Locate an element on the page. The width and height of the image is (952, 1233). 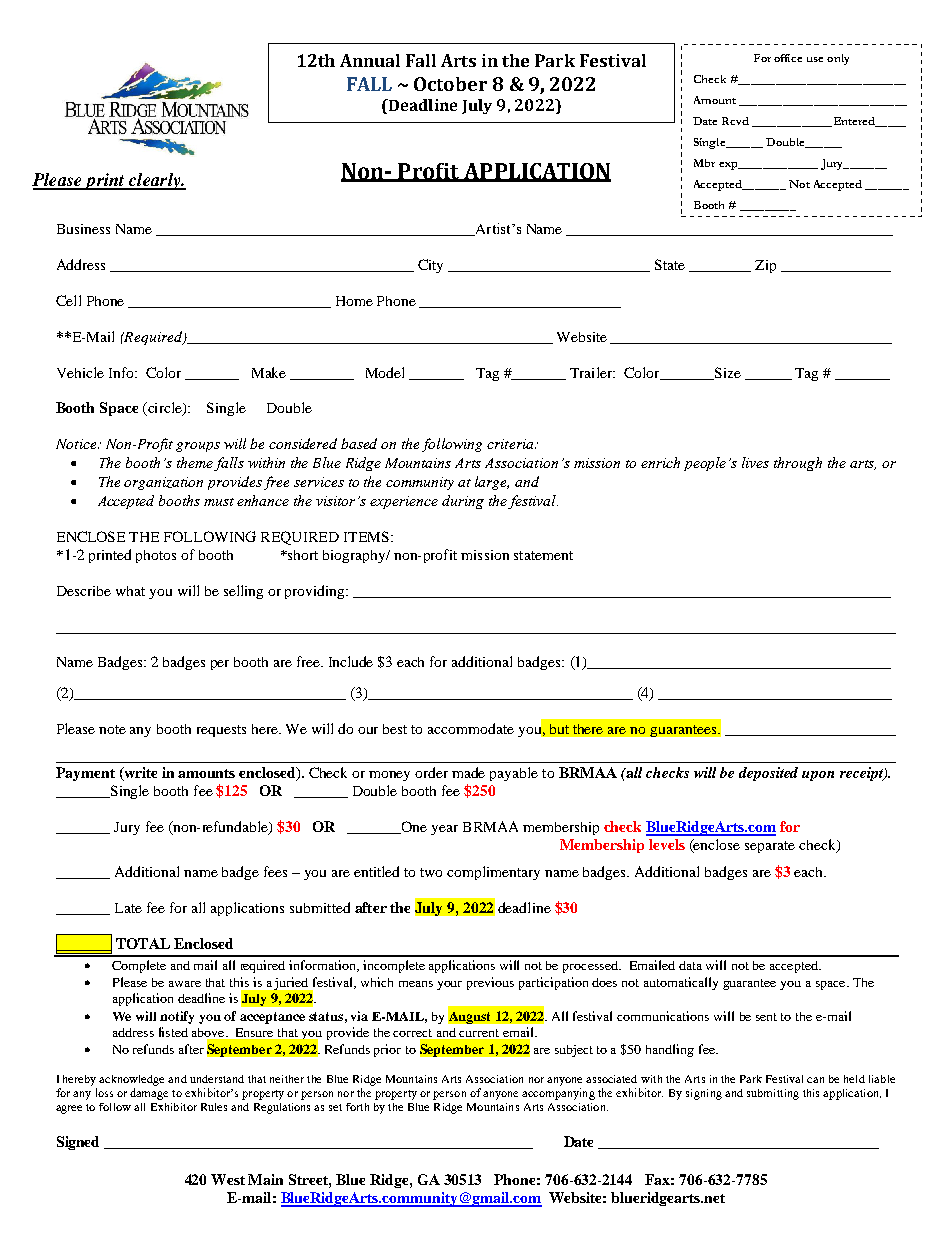
through is located at coordinates (798, 464).
